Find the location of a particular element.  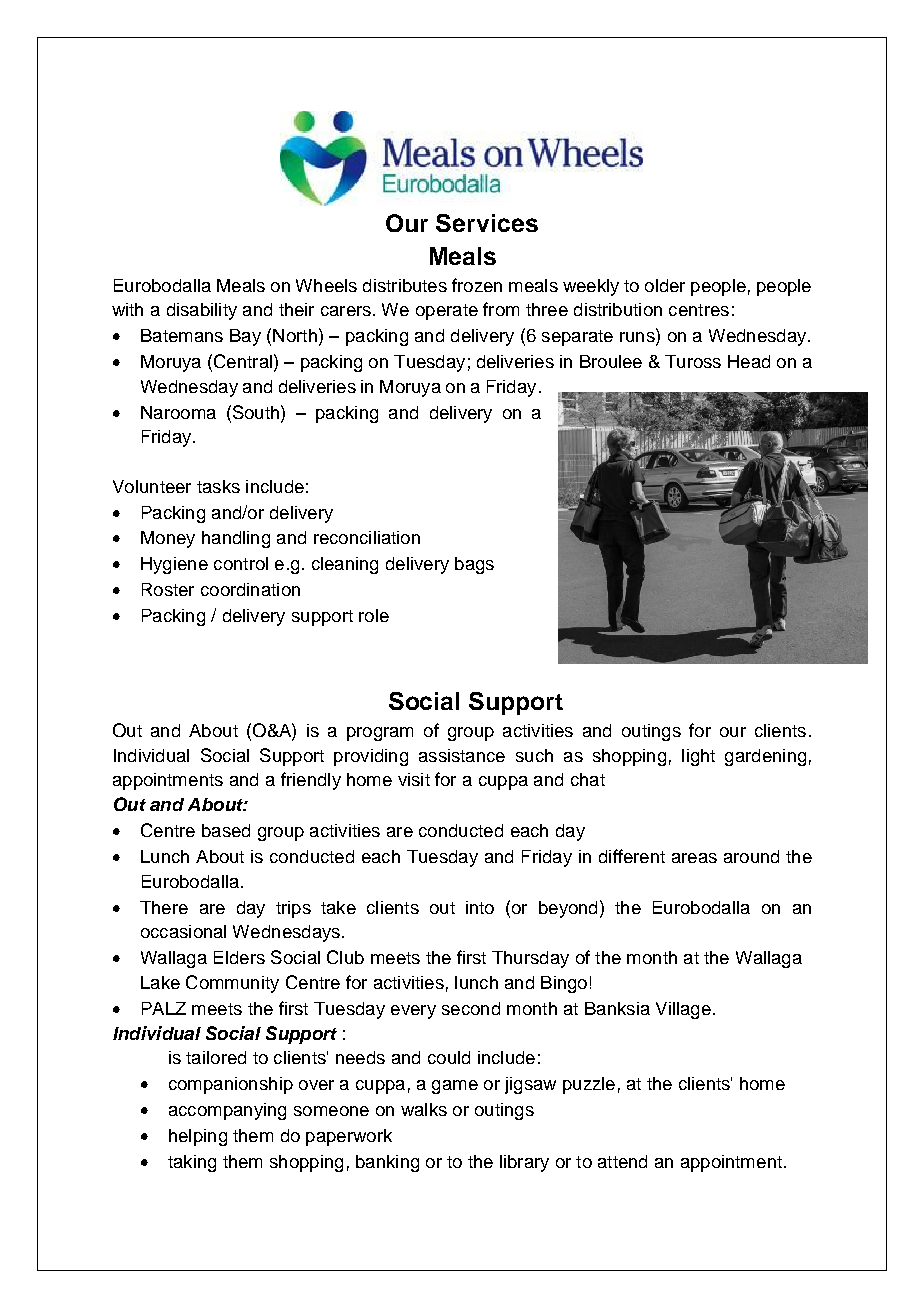

disability is located at coordinates (202, 311).
